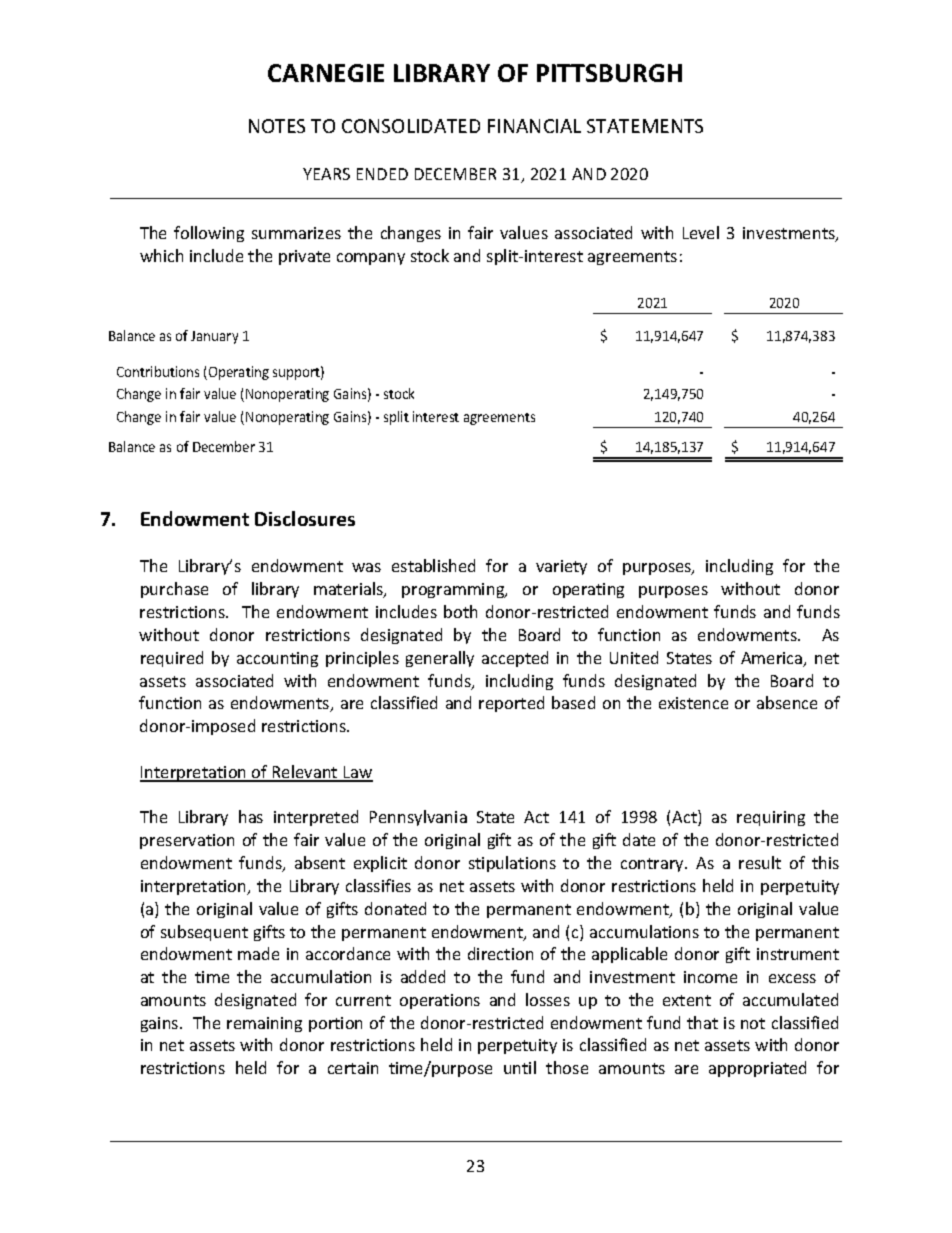 Image resolution: width=952 pixels, height=1233 pixels. Describe the element at coordinates (701, 232) in the screenshot. I see `Level` at that location.
